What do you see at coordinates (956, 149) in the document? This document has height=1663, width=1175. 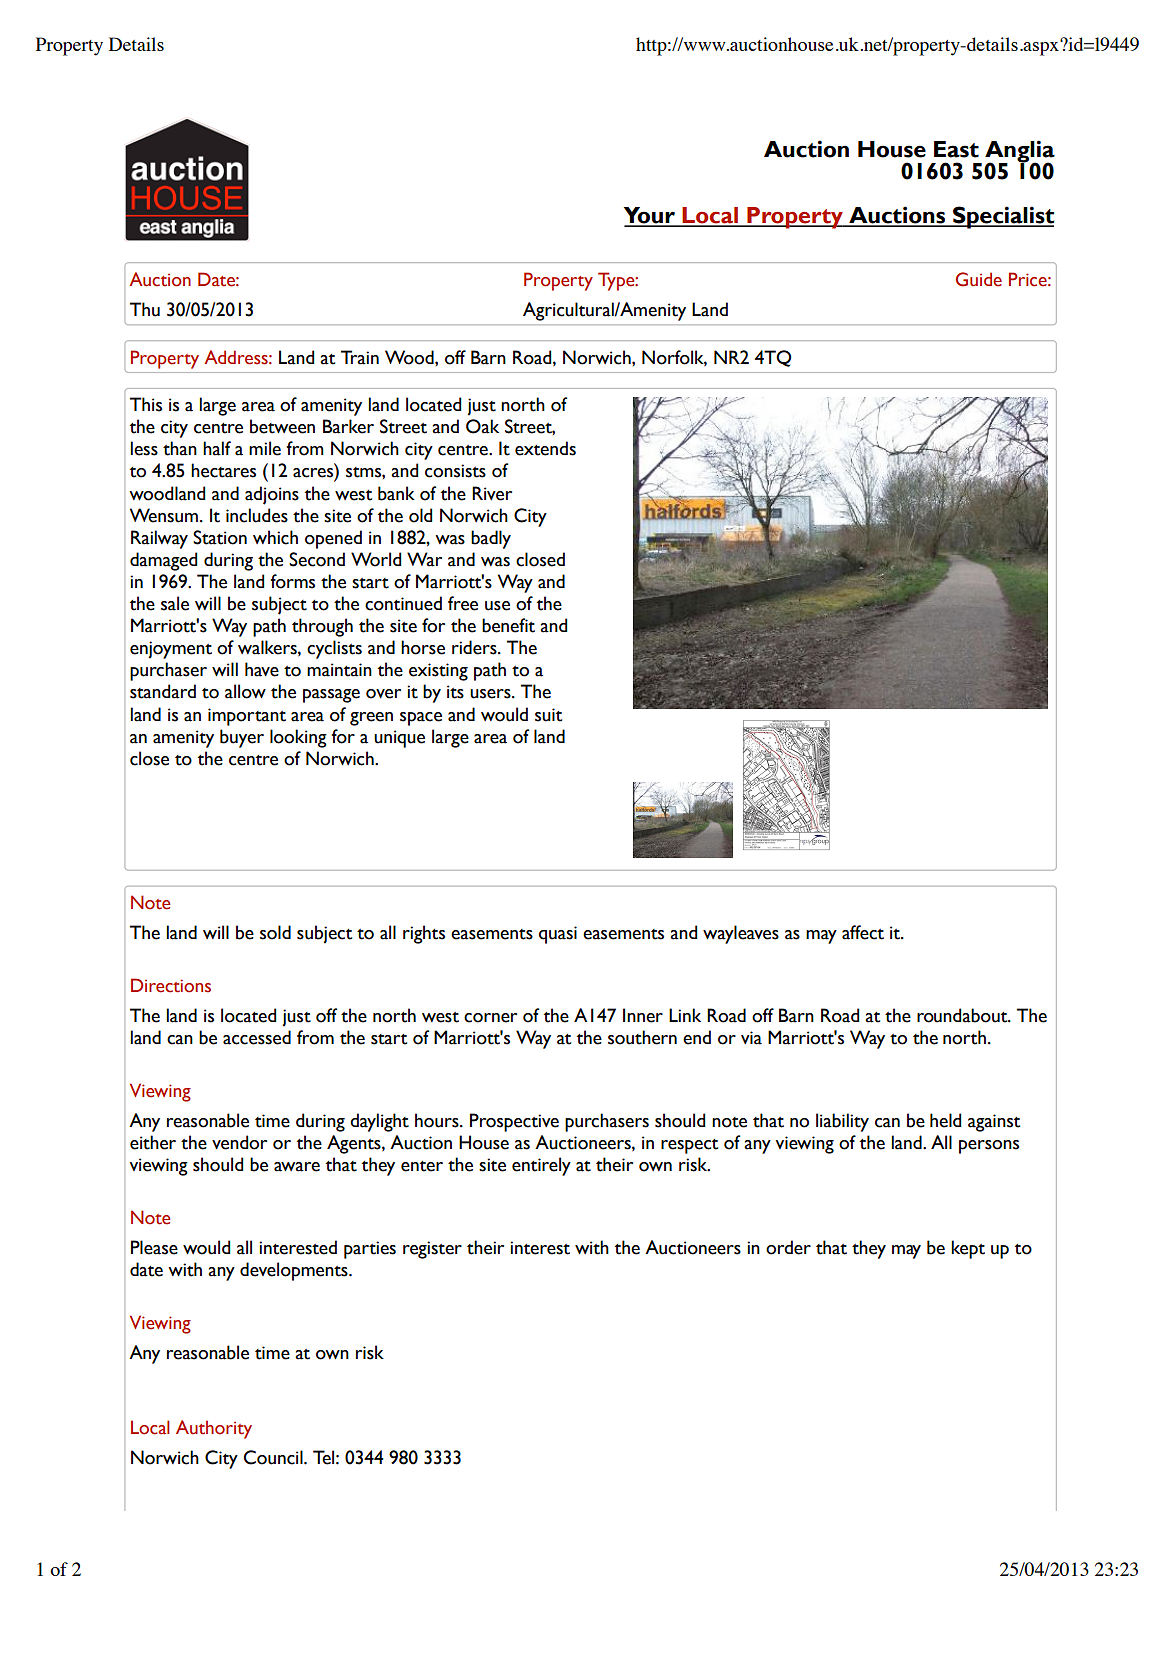 I see `East` at bounding box center [956, 149].
